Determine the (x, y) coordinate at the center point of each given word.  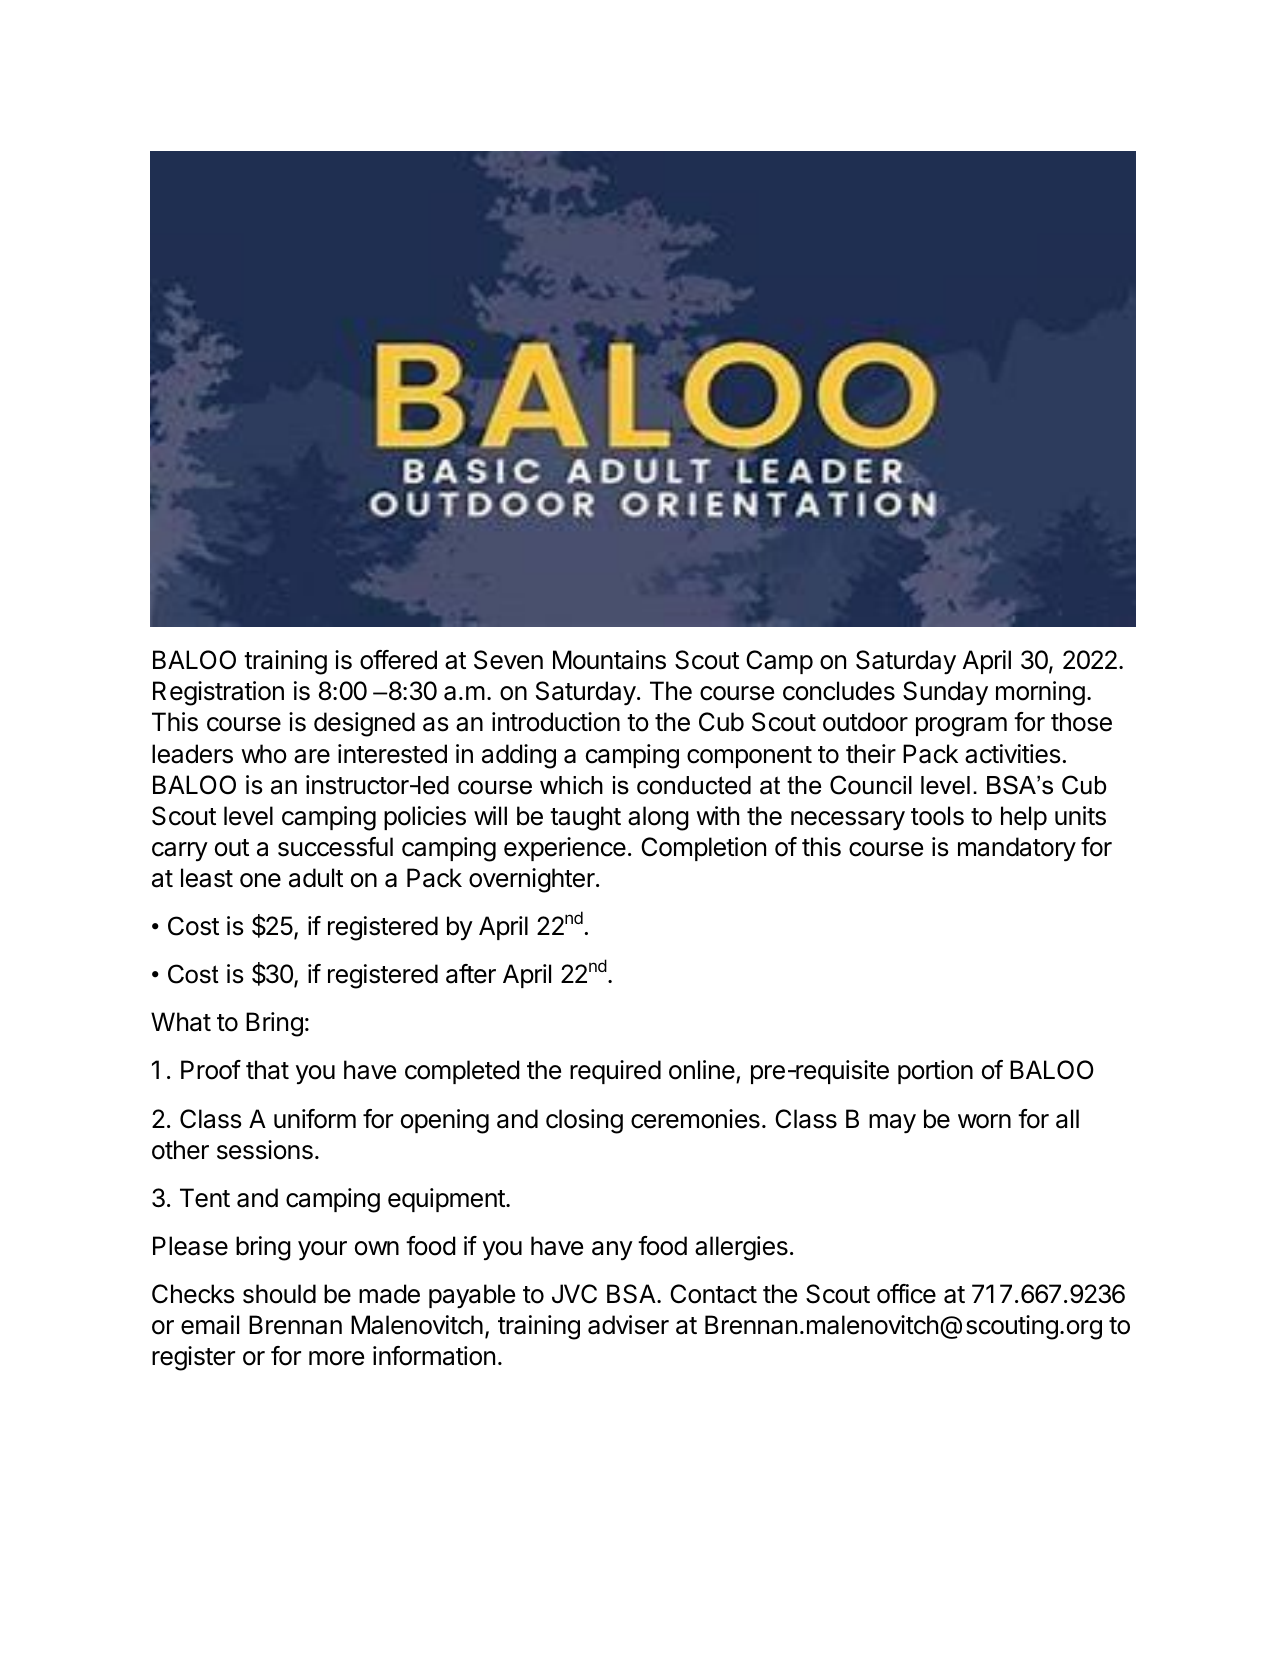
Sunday (945, 693)
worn (984, 1121)
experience (565, 849)
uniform (315, 1119)
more (336, 1358)
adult (316, 878)
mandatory (1017, 849)
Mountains (609, 660)
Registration (218, 693)
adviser (628, 1325)
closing (584, 1121)
